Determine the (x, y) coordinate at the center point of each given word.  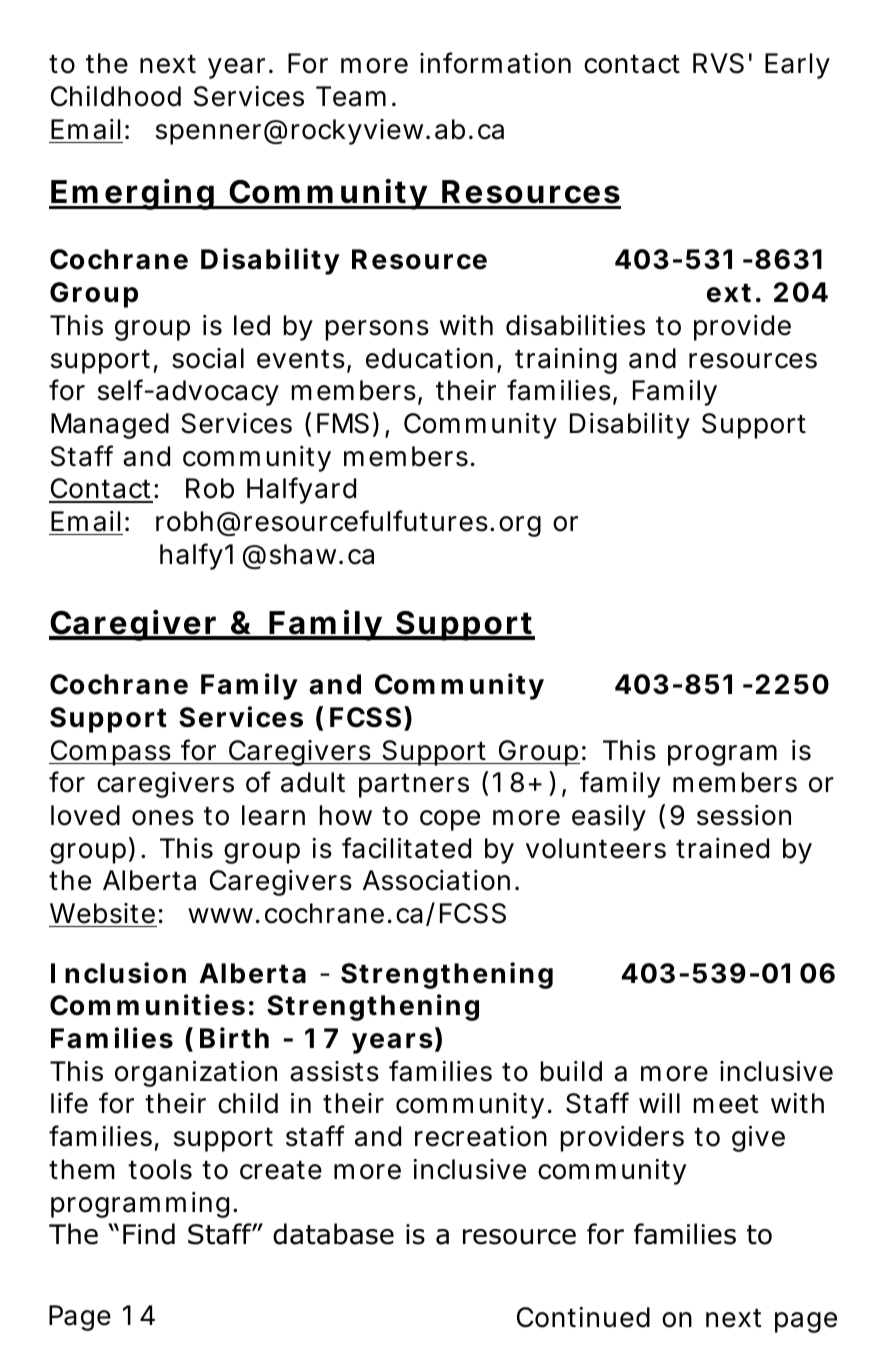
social (208, 358)
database (333, 1234)
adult (313, 782)
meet (726, 1104)
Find (149, 1234)
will (659, 1103)
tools (160, 1169)
